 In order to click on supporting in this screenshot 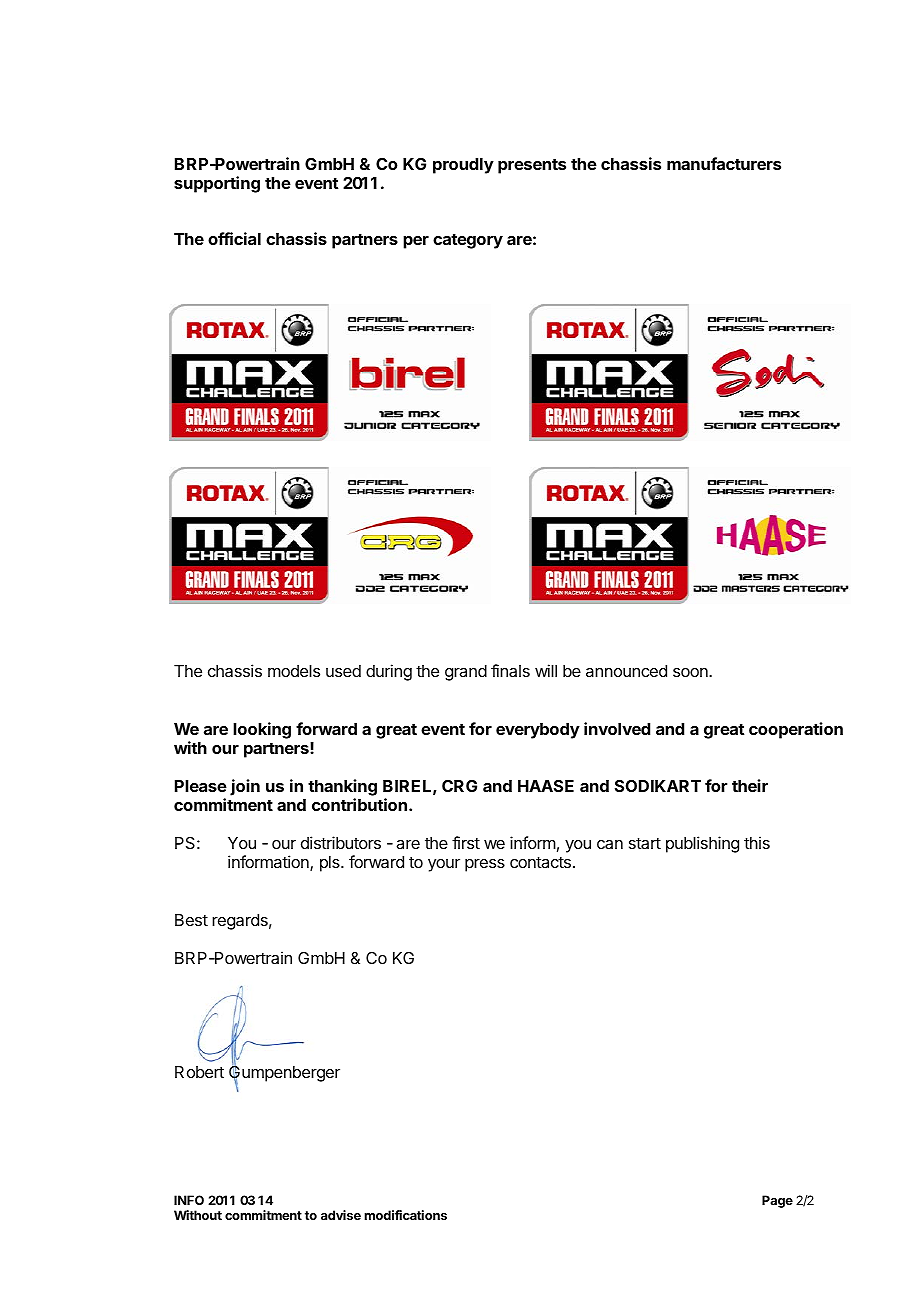, I will do `click(217, 184)`.
